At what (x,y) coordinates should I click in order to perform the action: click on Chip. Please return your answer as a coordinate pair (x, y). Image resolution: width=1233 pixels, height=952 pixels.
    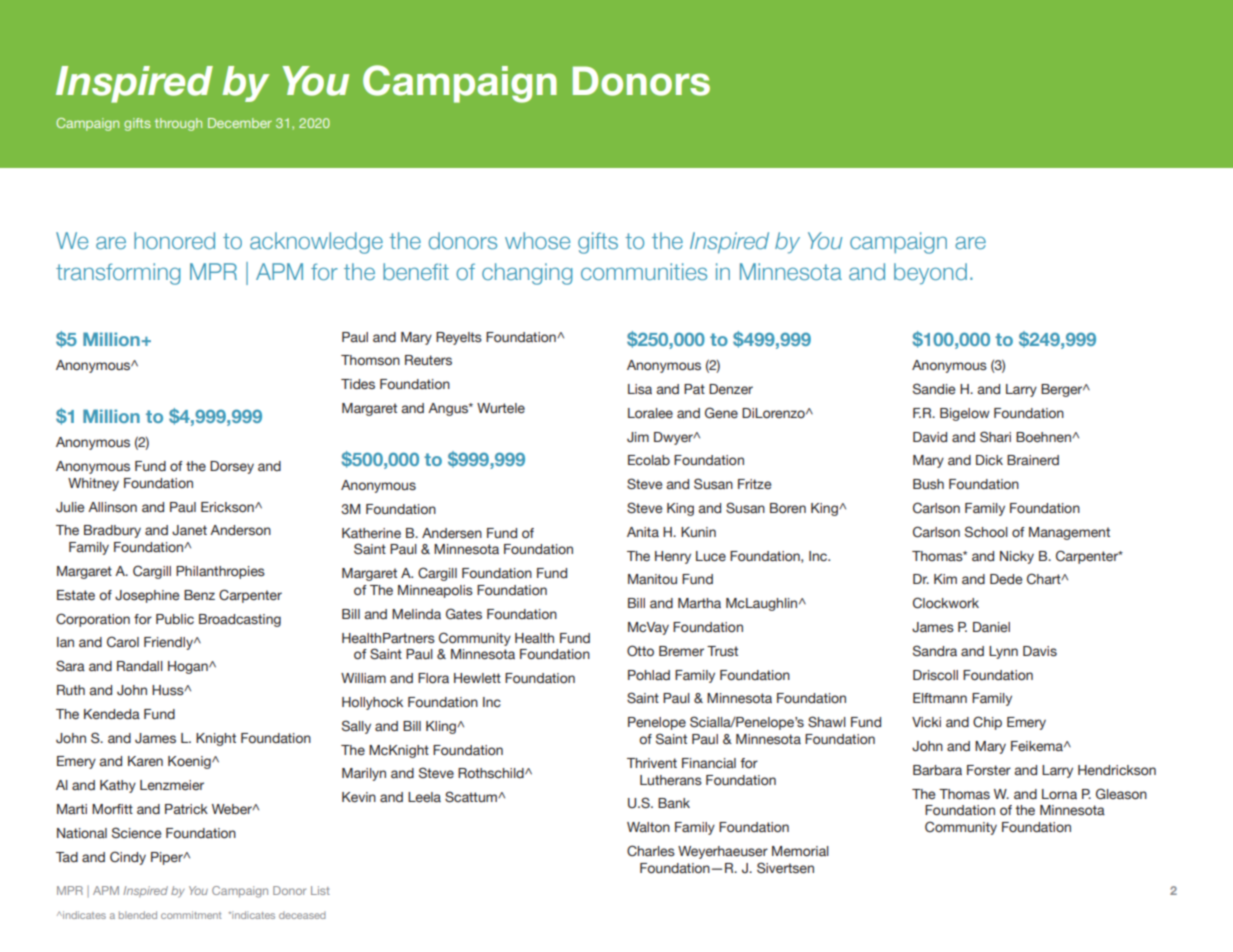
    Looking at the image, I should click on (987, 723).
